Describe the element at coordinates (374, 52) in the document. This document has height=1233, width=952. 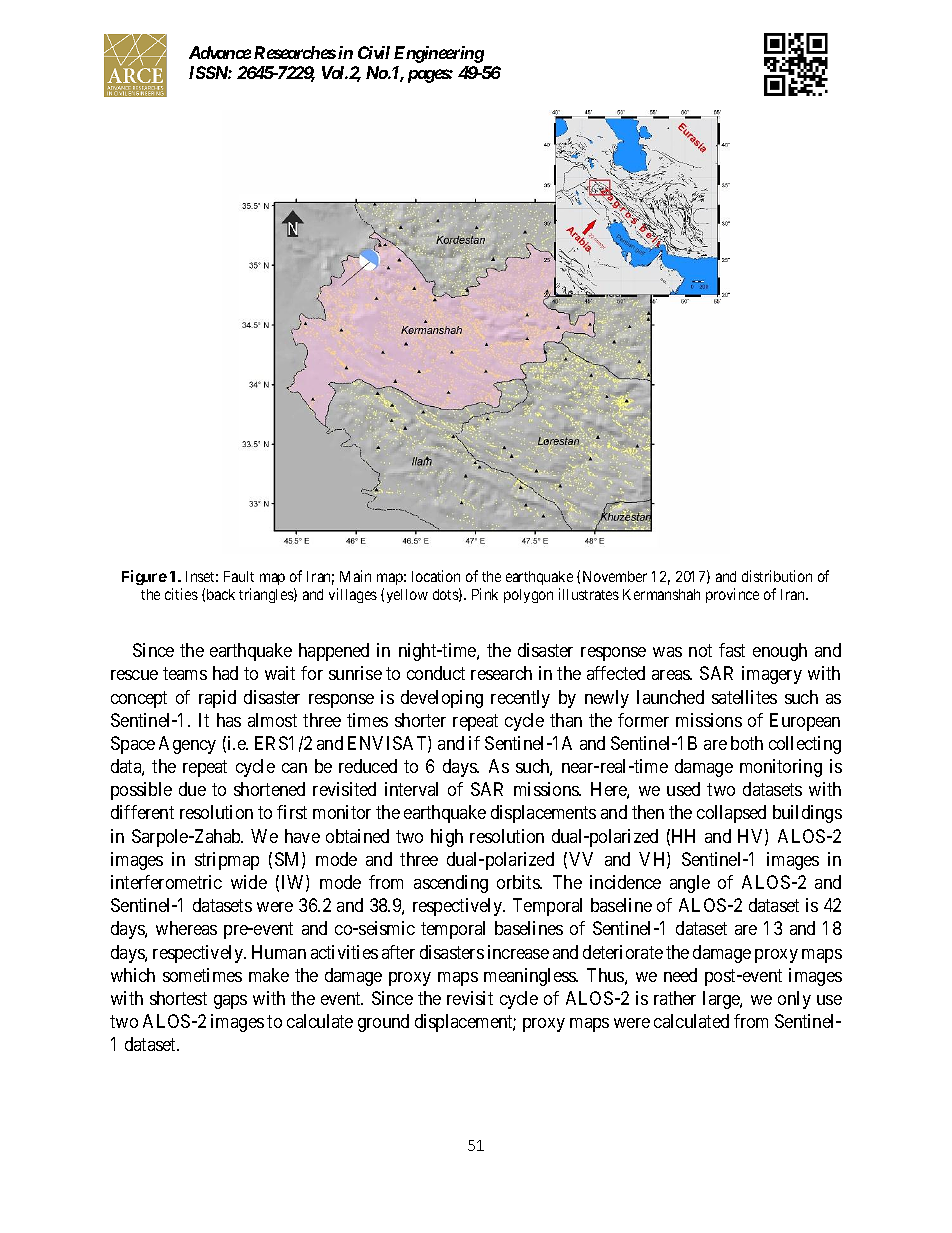
I see `Civil` at that location.
